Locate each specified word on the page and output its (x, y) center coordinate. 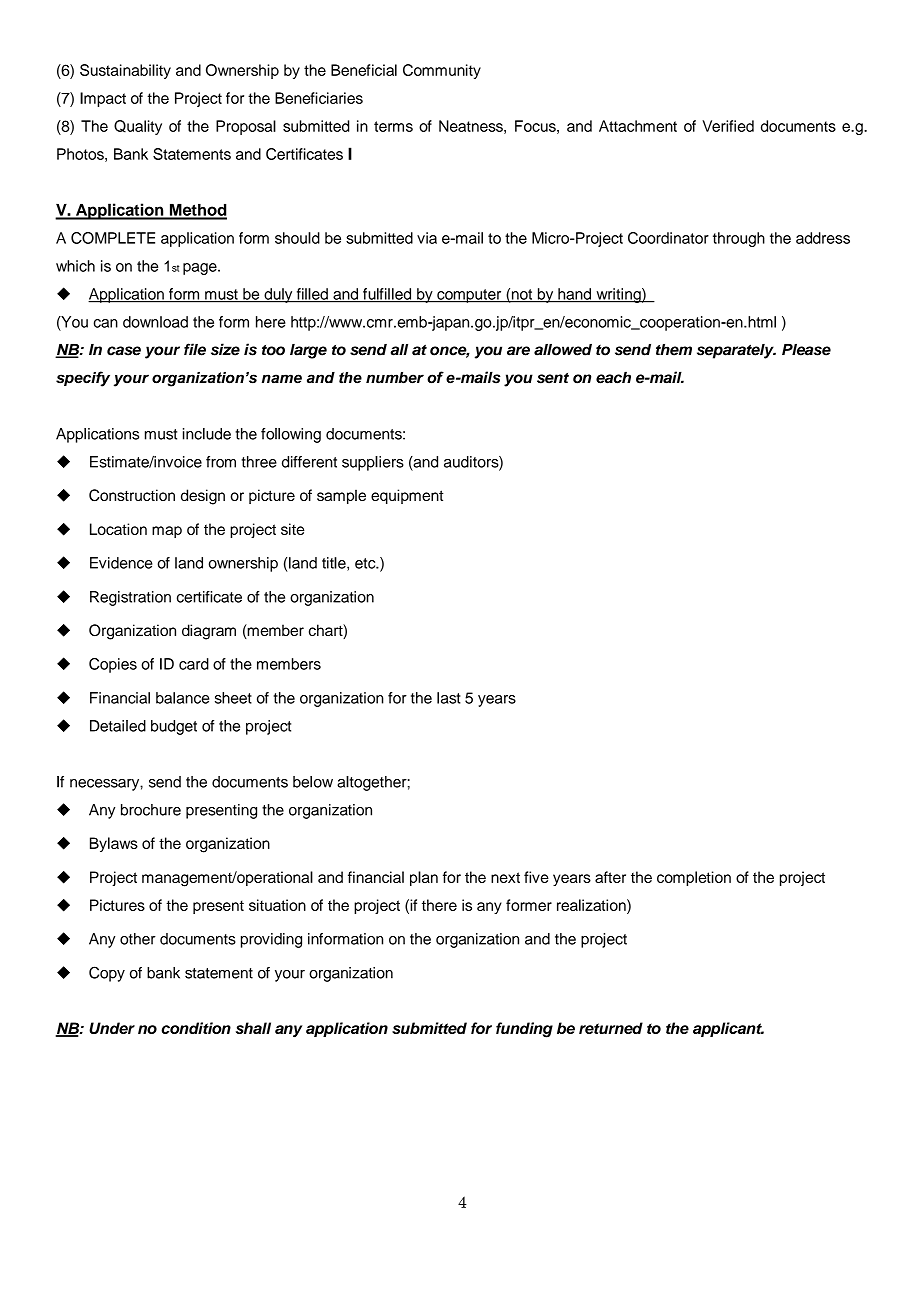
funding (524, 1030)
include (207, 434)
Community (442, 71)
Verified (728, 126)
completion (694, 878)
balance (182, 698)
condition (196, 1028)
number (395, 378)
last (449, 698)
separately (736, 351)
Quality (138, 127)
